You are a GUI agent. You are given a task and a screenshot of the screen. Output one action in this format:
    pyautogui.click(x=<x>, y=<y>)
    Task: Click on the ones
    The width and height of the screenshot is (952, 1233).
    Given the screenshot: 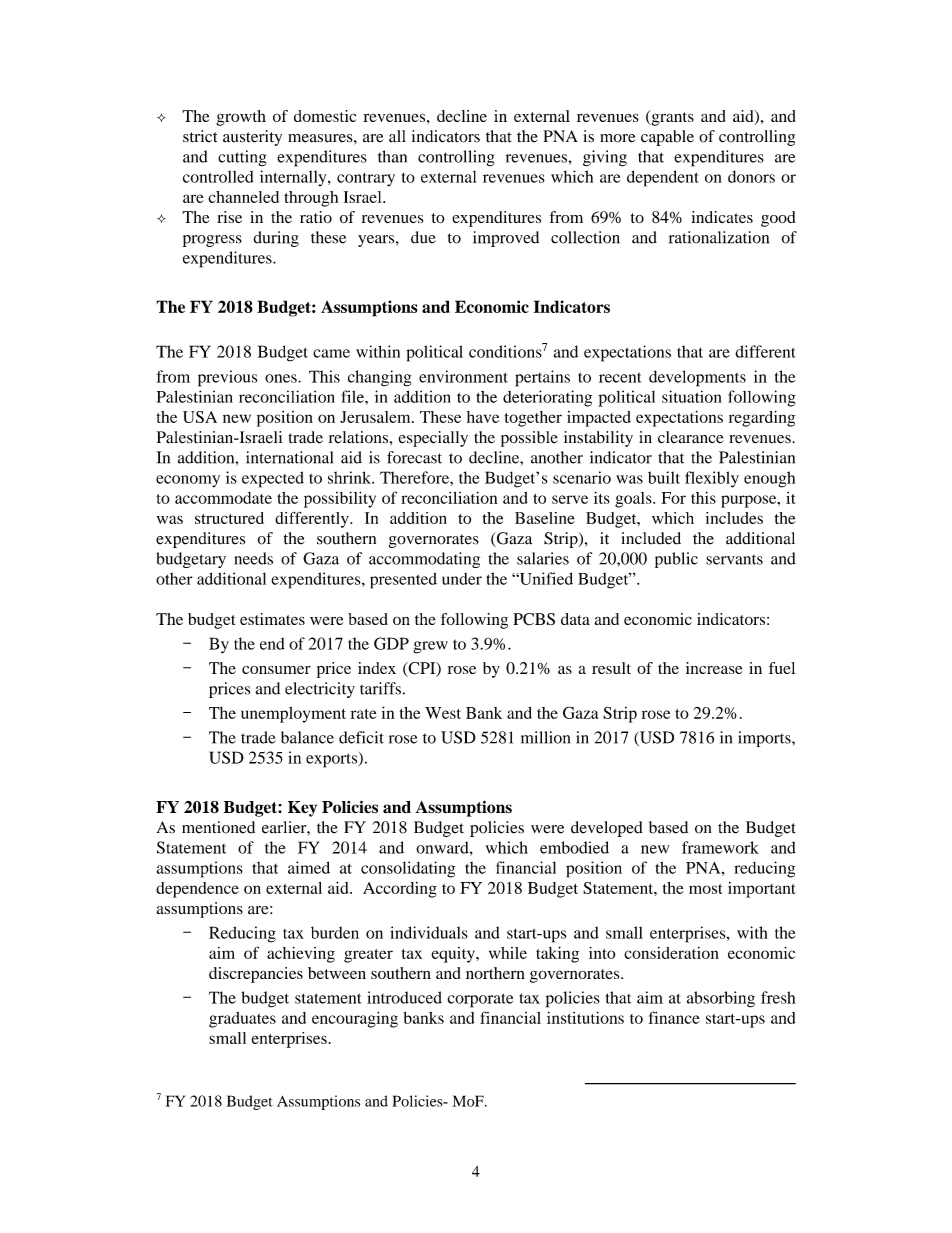 What is the action you would take?
    pyautogui.click(x=282, y=378)
